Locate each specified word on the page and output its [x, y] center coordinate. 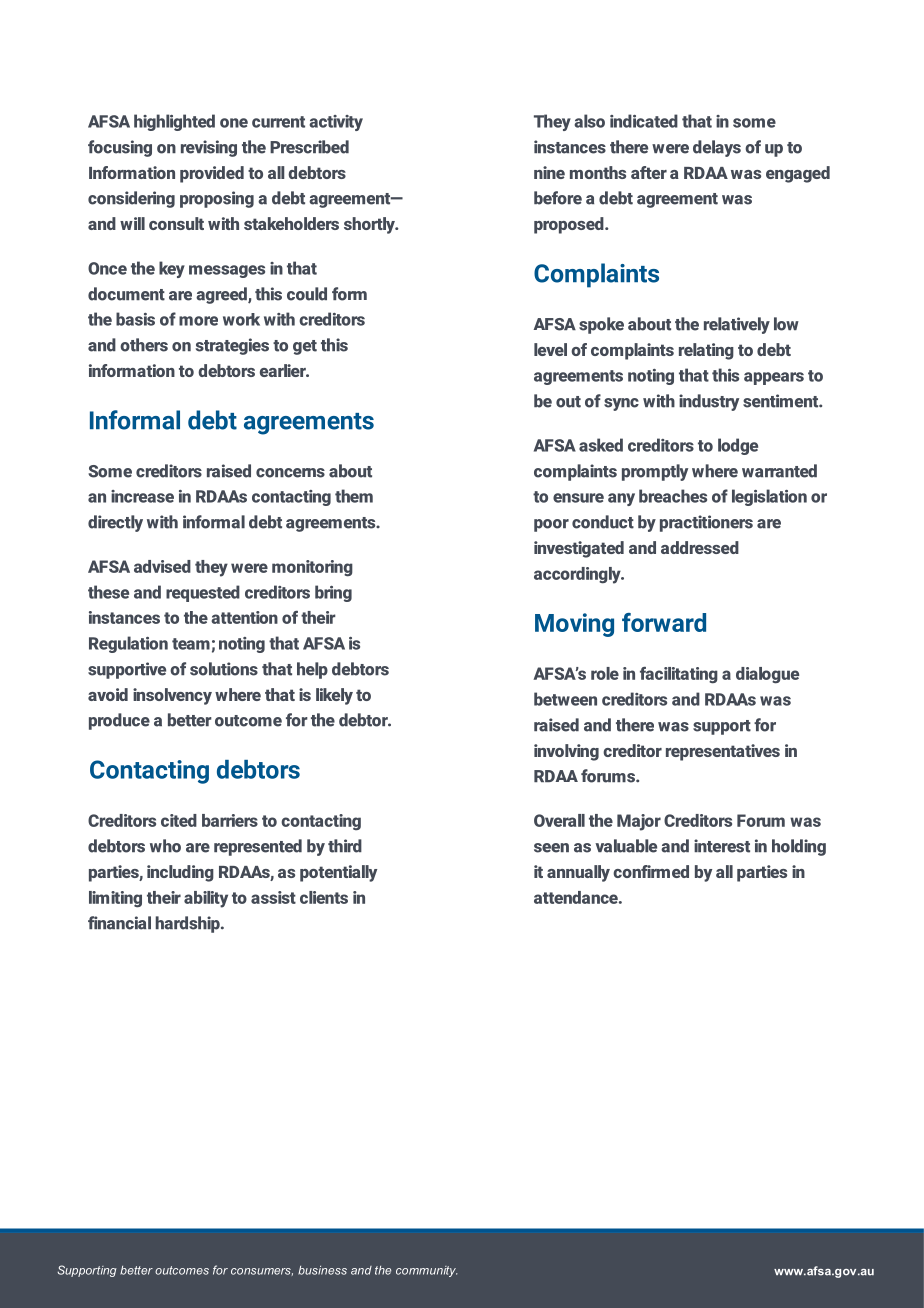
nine [549, 172]
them [354, 496]
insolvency [172, 696]
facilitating [679, 675]
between [565, 699]
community [427, 1271]
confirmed [651, 871]
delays [717, 148]
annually [578, 873]
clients [324, 897]
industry [709, 402]
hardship [189, 924]
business [322, 1270]
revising [209, 148]
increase [142, 496]
